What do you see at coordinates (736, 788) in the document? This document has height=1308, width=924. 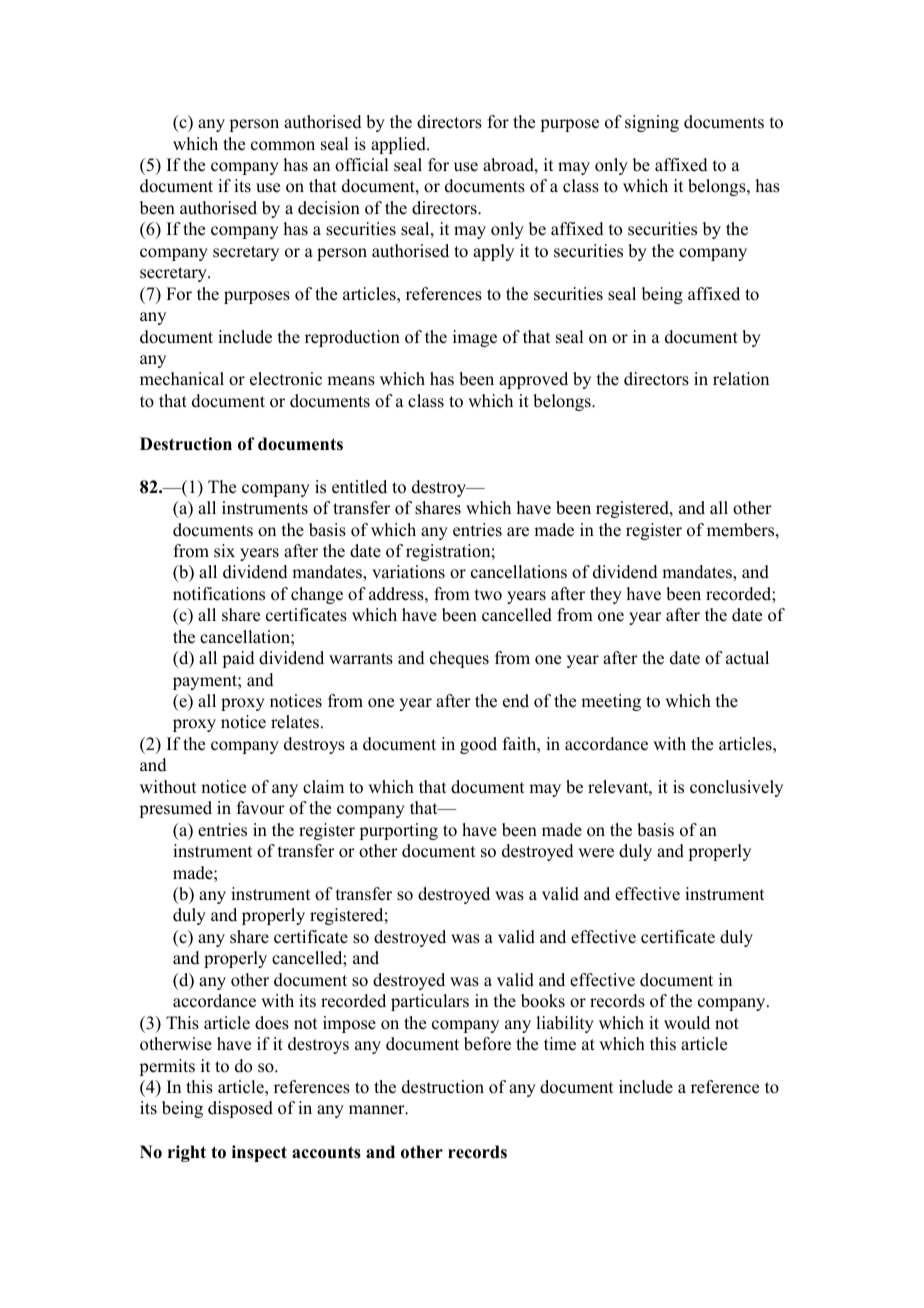 I see `conclusively` at bounding box center [736, 788].
